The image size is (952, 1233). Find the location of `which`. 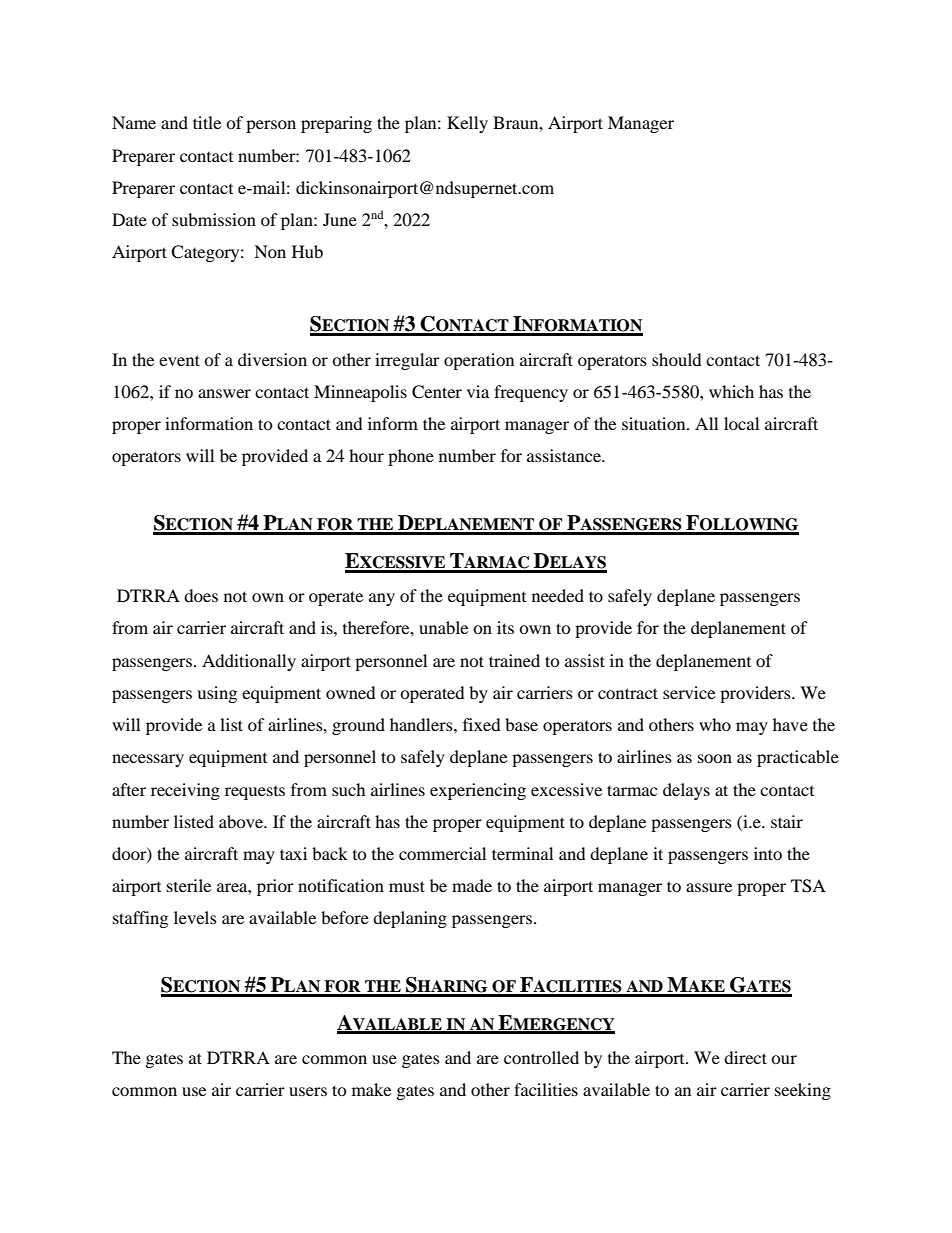

which is located at coordinates (731, 391).
